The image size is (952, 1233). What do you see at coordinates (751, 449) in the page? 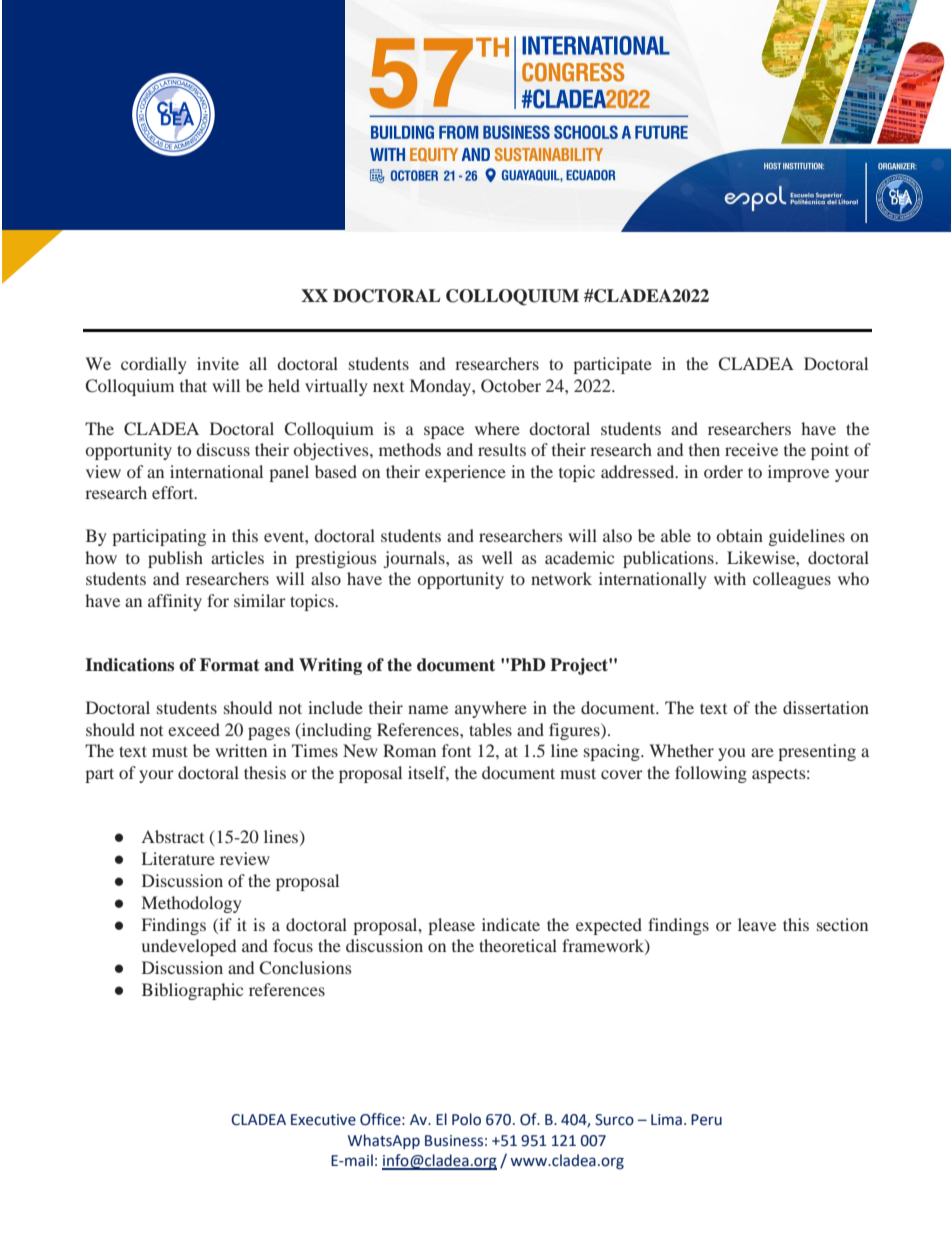
I see `receive` at bounding box center [751, 449].
